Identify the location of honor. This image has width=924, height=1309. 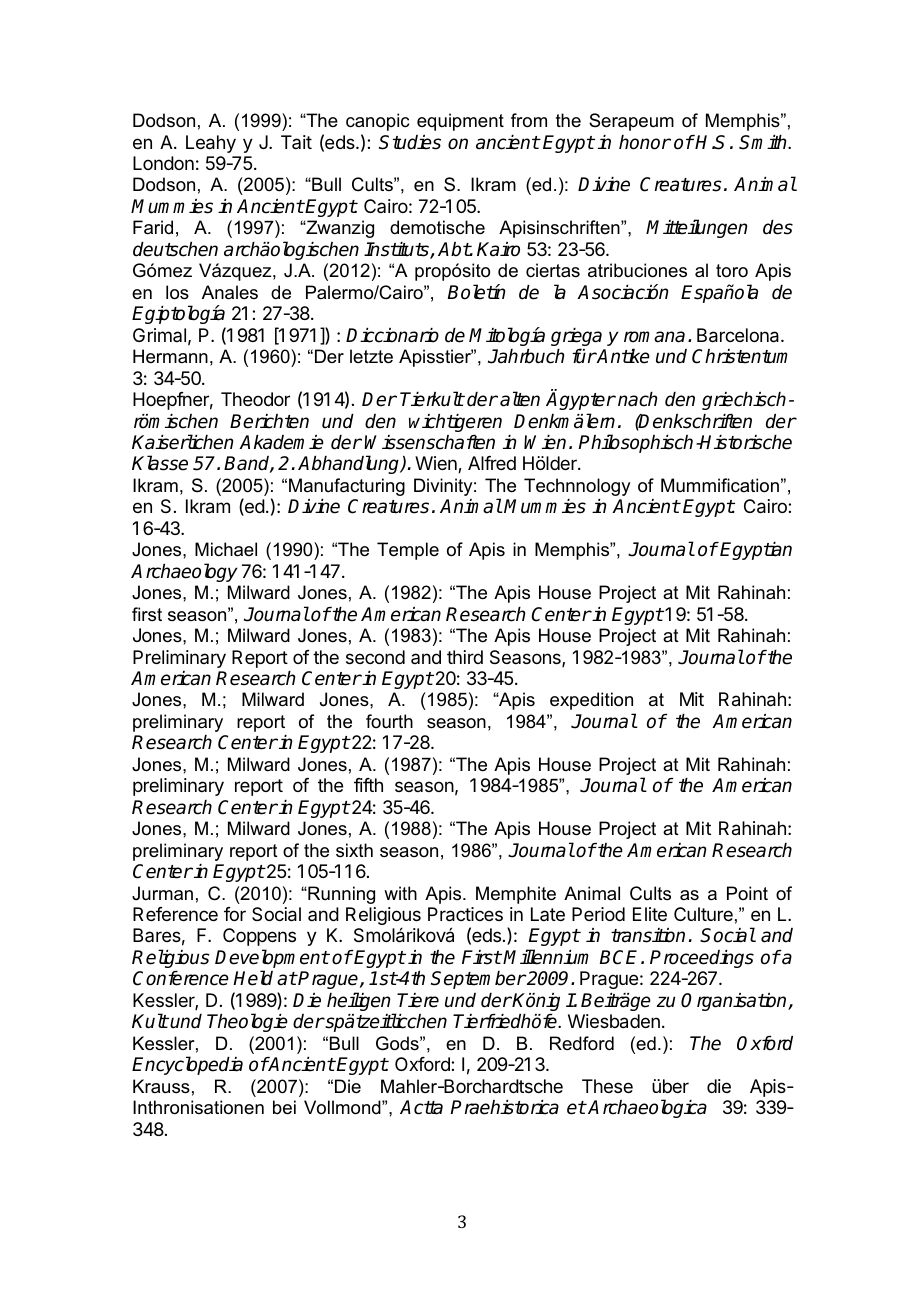
(645, 142).
